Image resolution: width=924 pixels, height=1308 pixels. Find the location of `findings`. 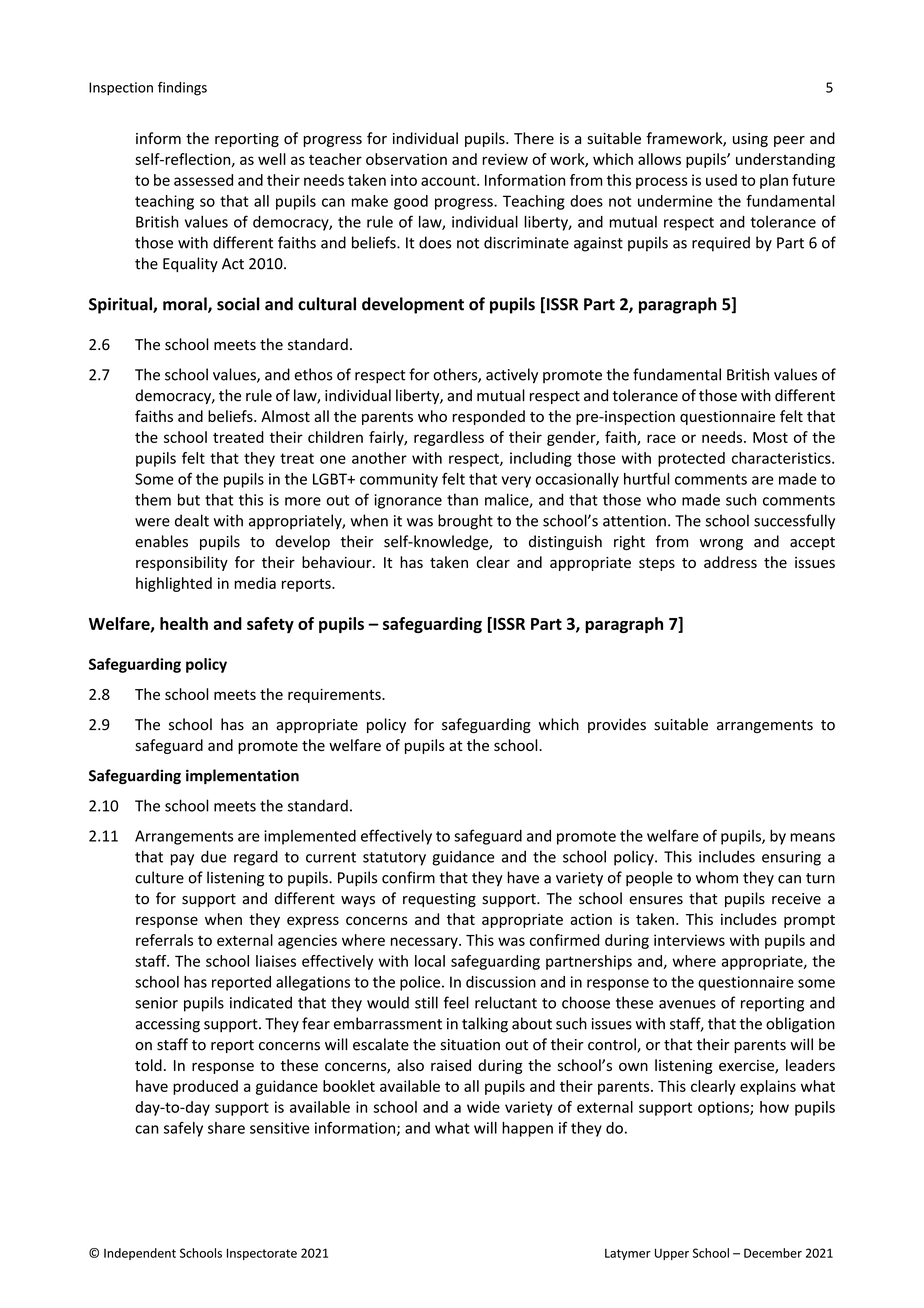

findings is located at coordinates (182, 88).
